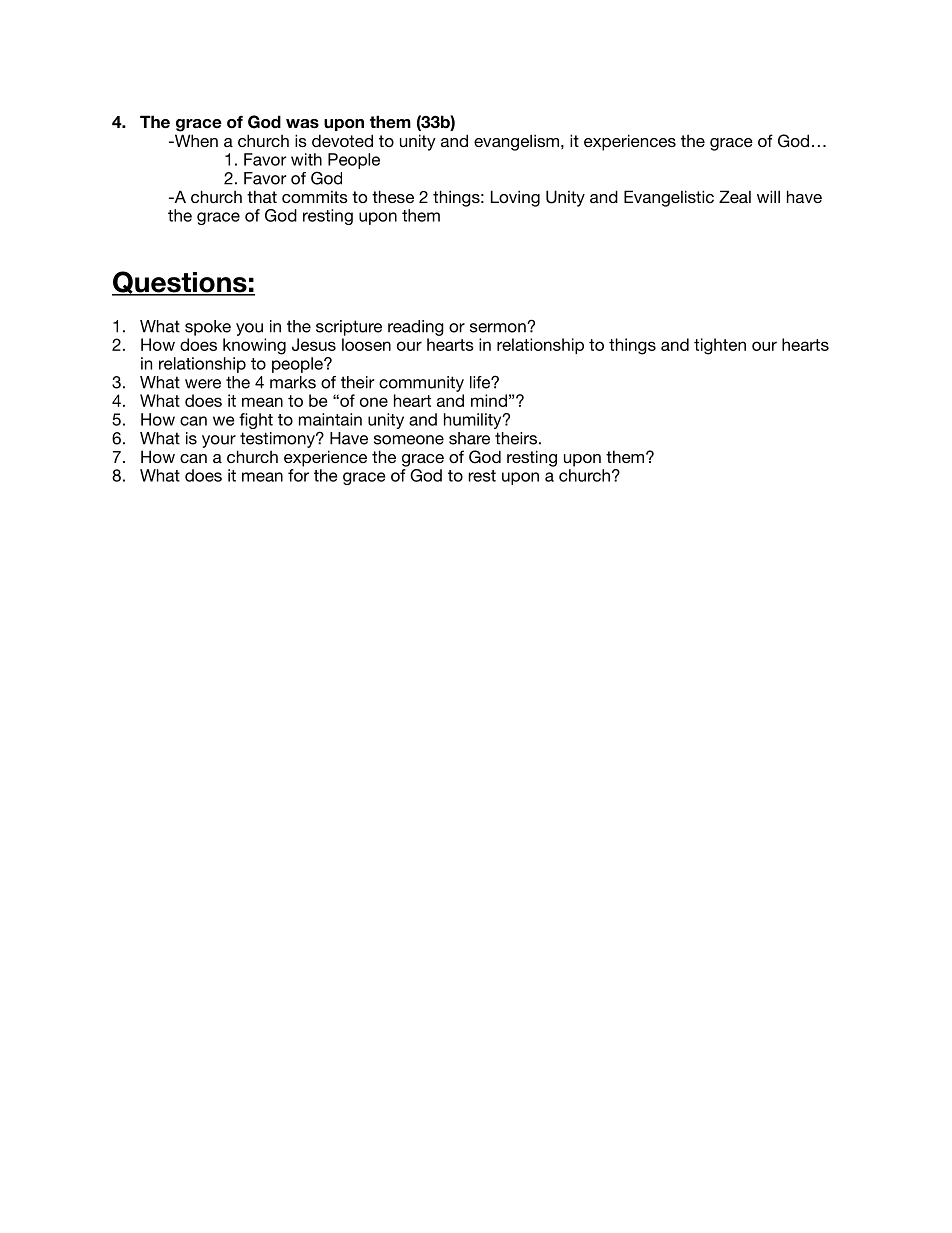  Describe the element at coordinates (254, 346) in the screenshot. I see `knowing` at that location.
